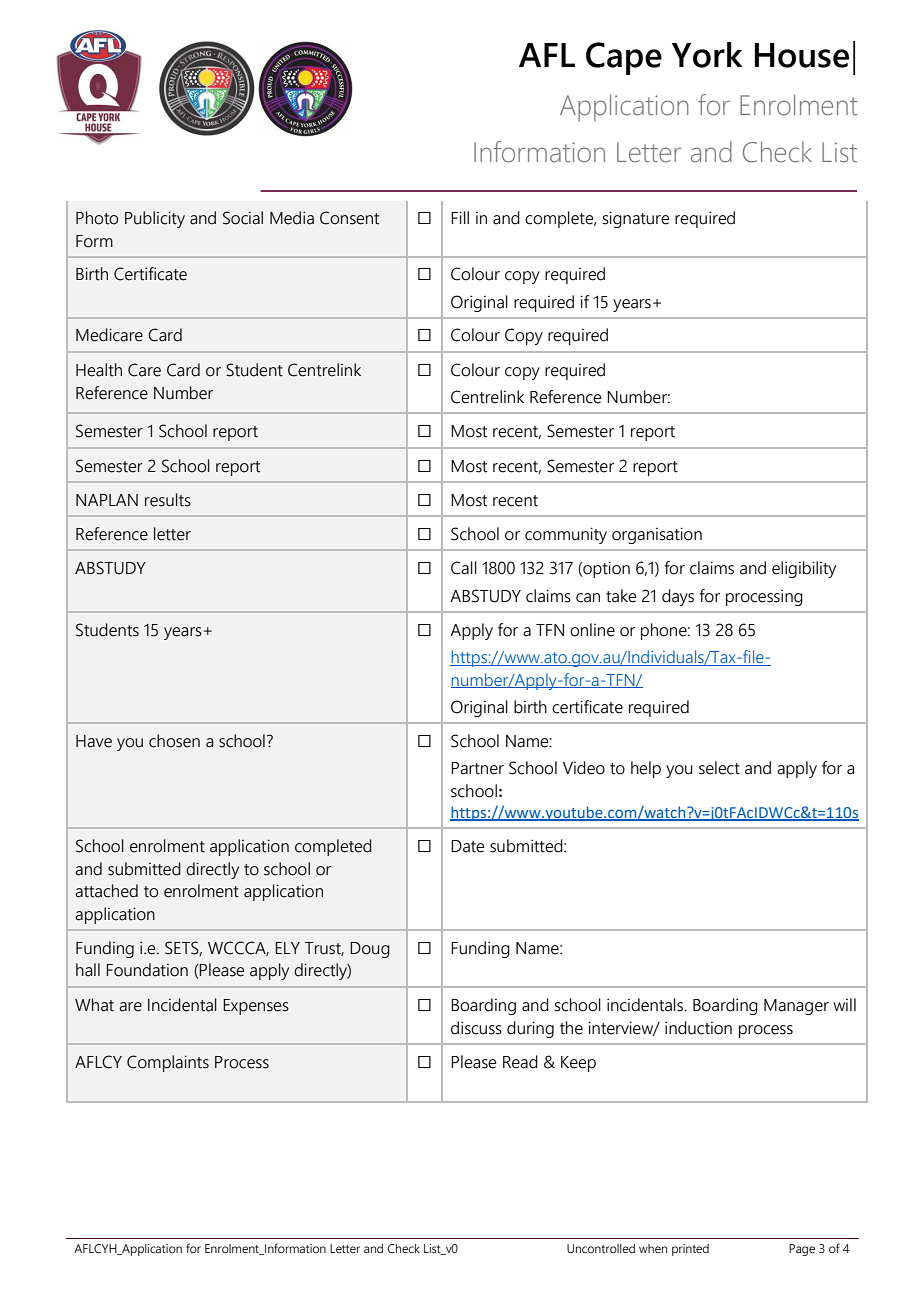 The height and width of the page is (1308, 924). I want to click on Page, so click(802, 1250).
